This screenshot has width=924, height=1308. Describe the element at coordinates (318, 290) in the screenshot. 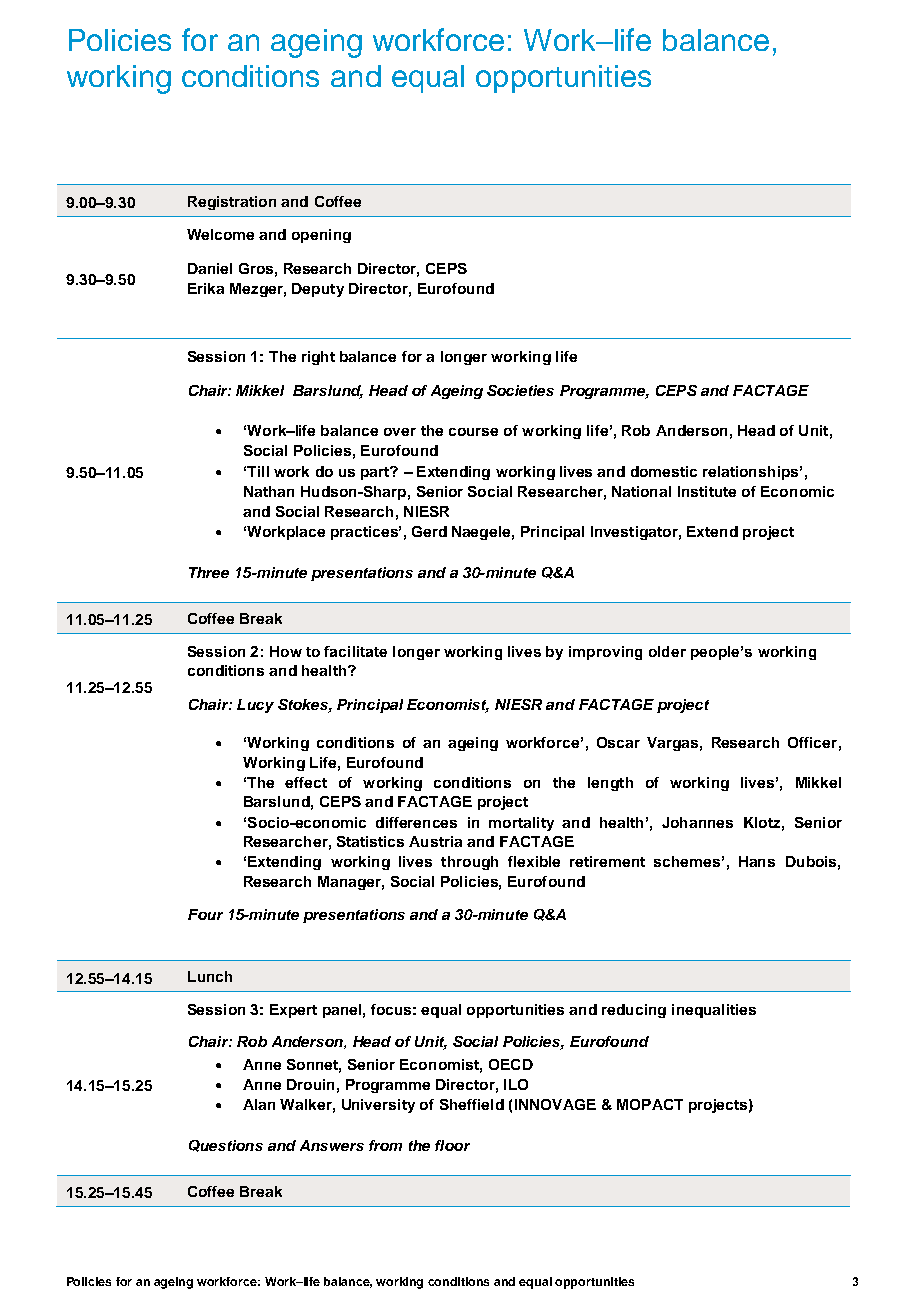

I see `Deputy` at that location.
